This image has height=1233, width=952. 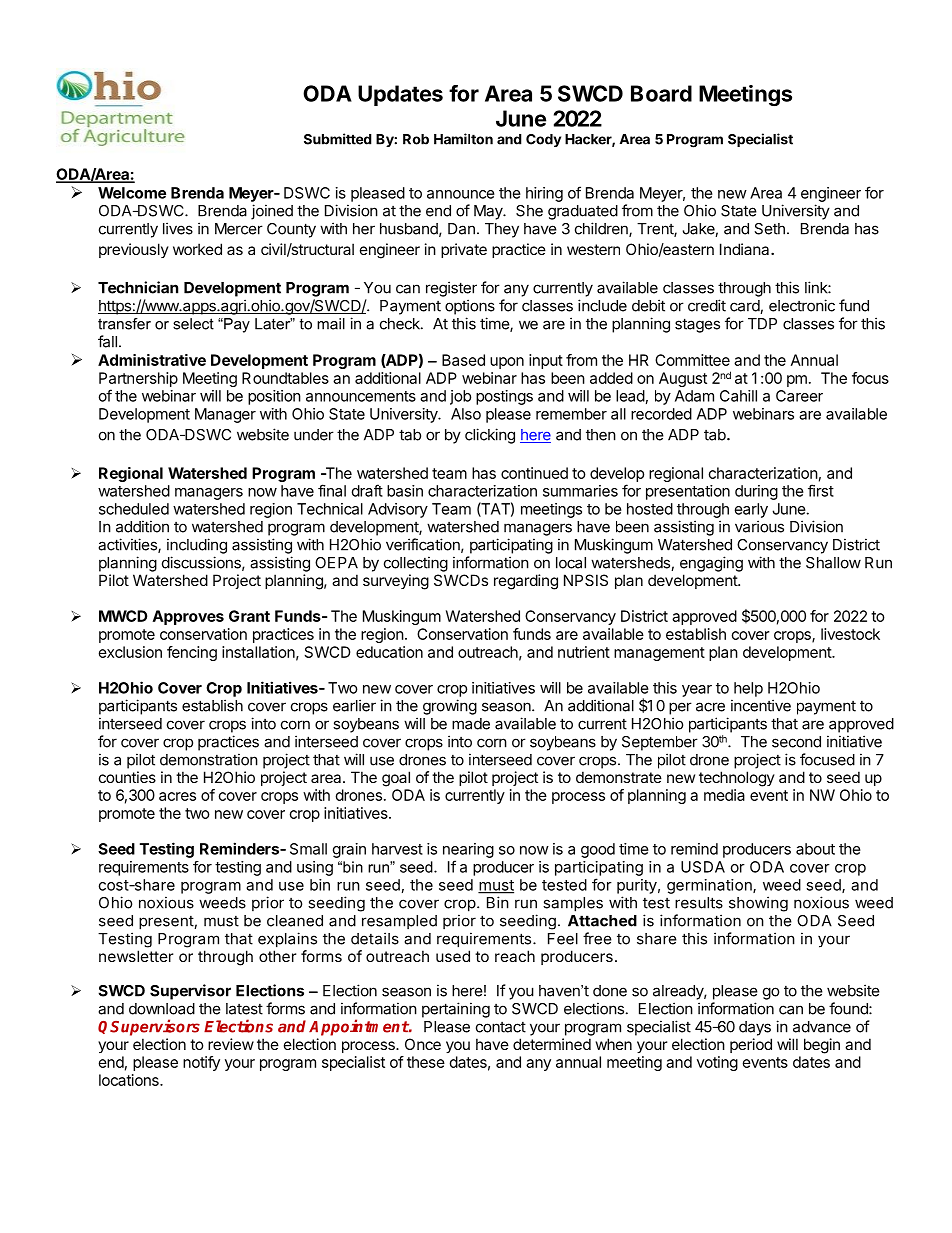 I want to click on position, so click(x=274, y=397).
